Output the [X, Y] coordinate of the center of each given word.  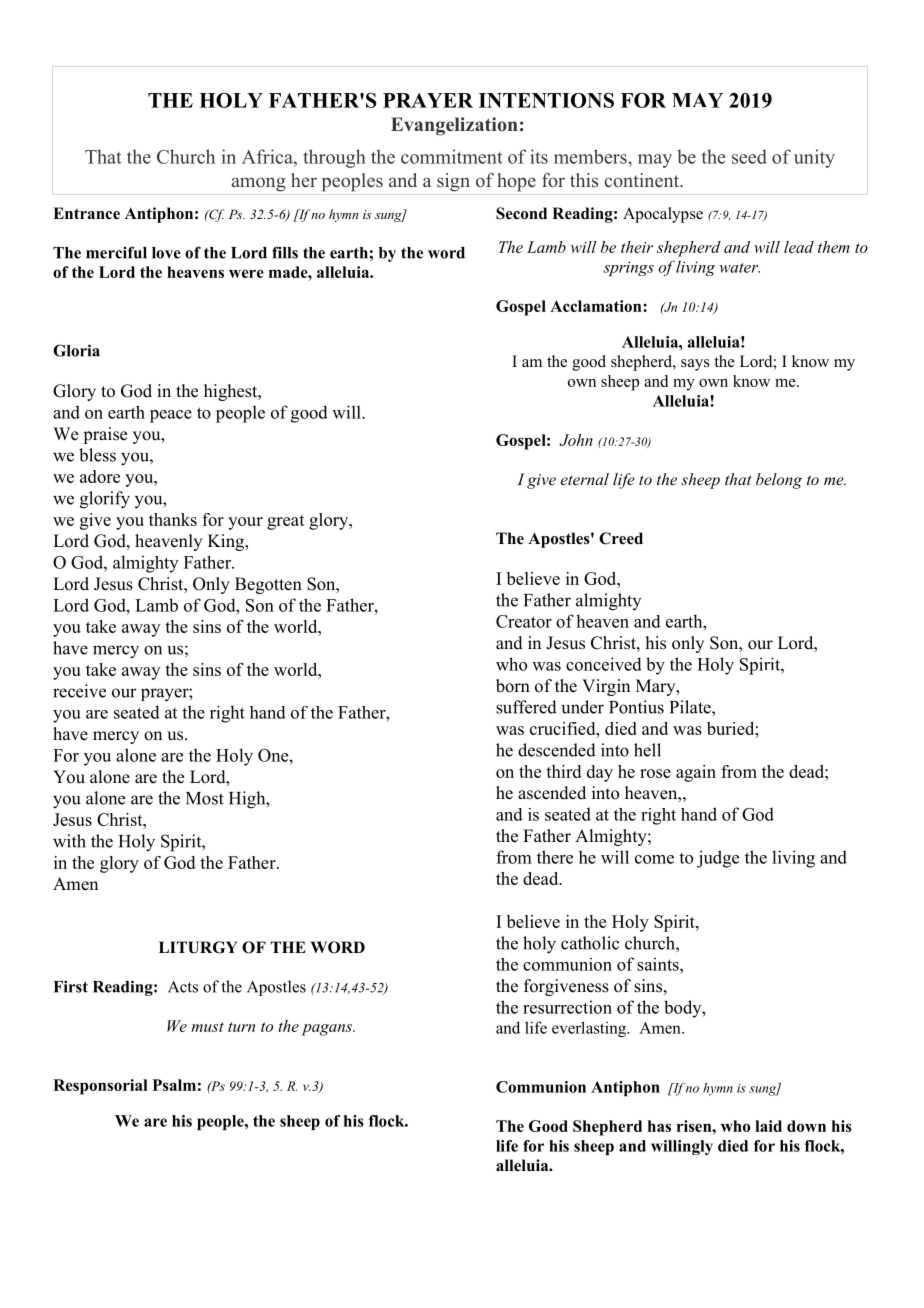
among [259, 184]
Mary [657, 687]
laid [768, 1126]
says [695, 365]
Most [205, 798]
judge [718, 859]
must [207, 1027]
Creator [524, 621]
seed [749, 156]
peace [171, 416]
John [576, 440]
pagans [328, 1030]
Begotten [268, 585]
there [555, 857]
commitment [451, 156]
